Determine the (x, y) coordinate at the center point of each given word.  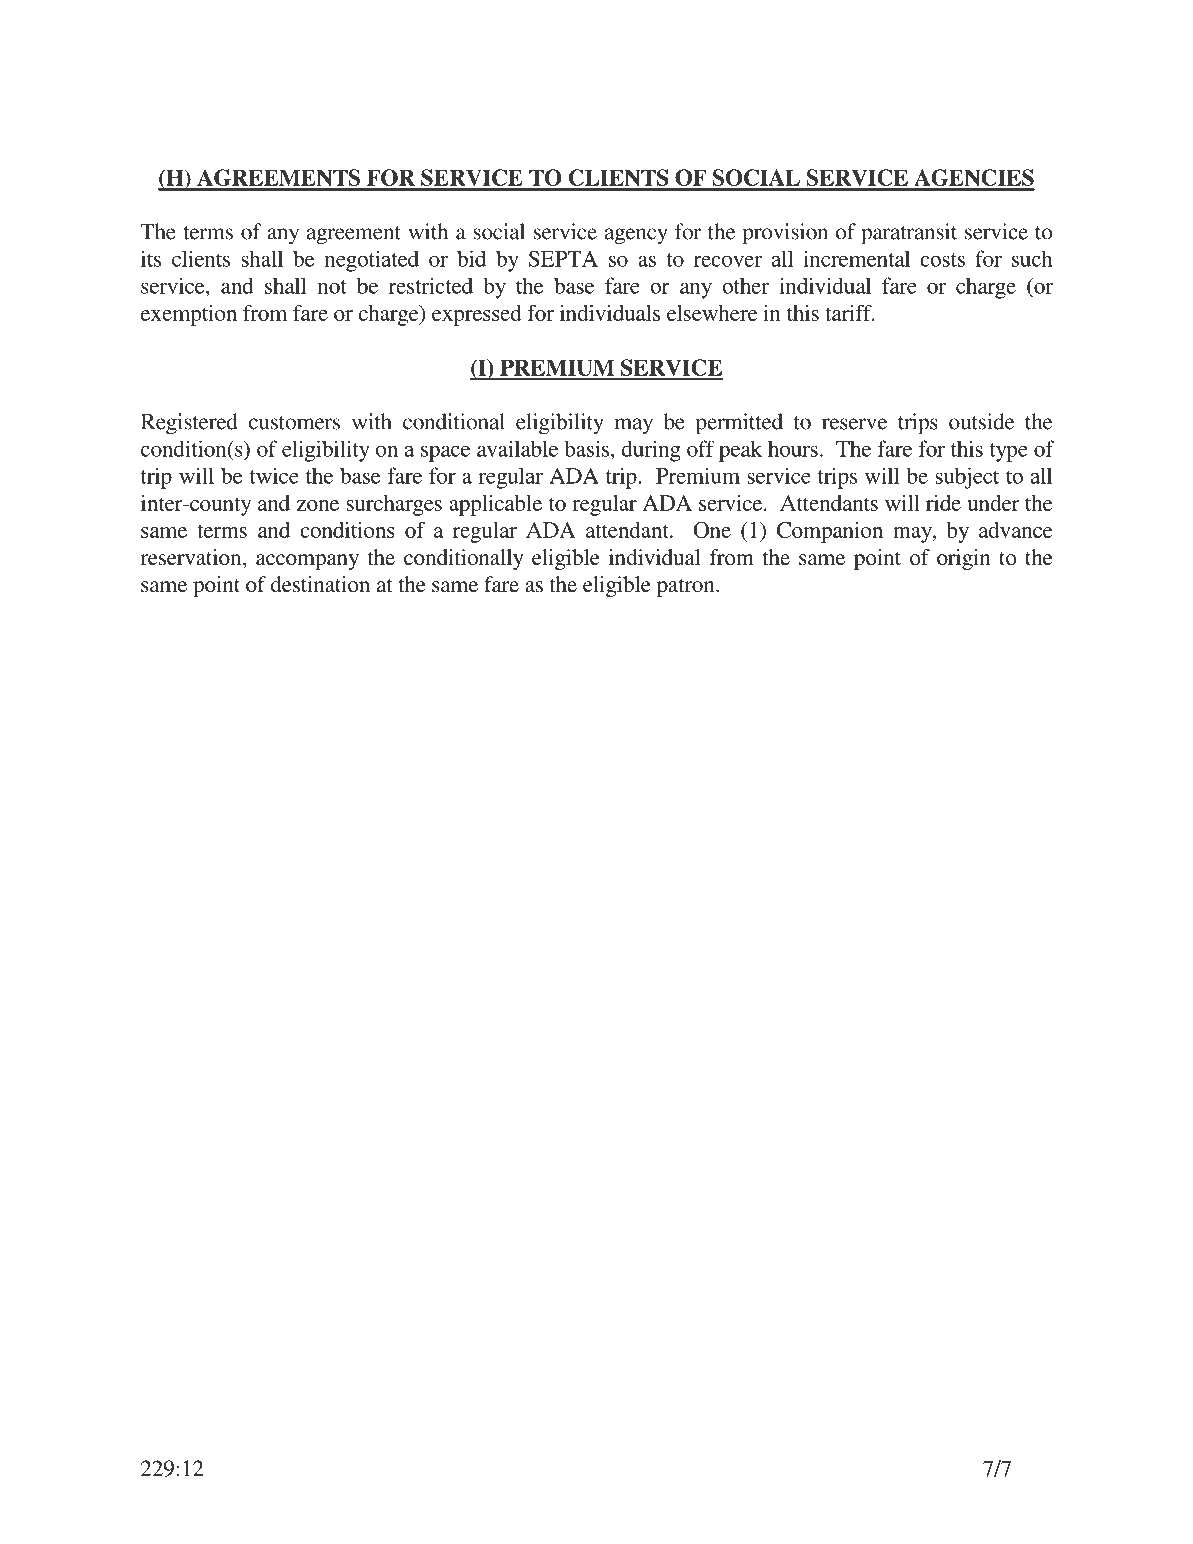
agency (636, 236)
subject (967, 478)
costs (942, 260)
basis (588, 448)
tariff (849, 313)
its (151, 258)
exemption (189, 315)
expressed (477, 315)
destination (320, 584)
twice (274, 475)
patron (687, 588)
